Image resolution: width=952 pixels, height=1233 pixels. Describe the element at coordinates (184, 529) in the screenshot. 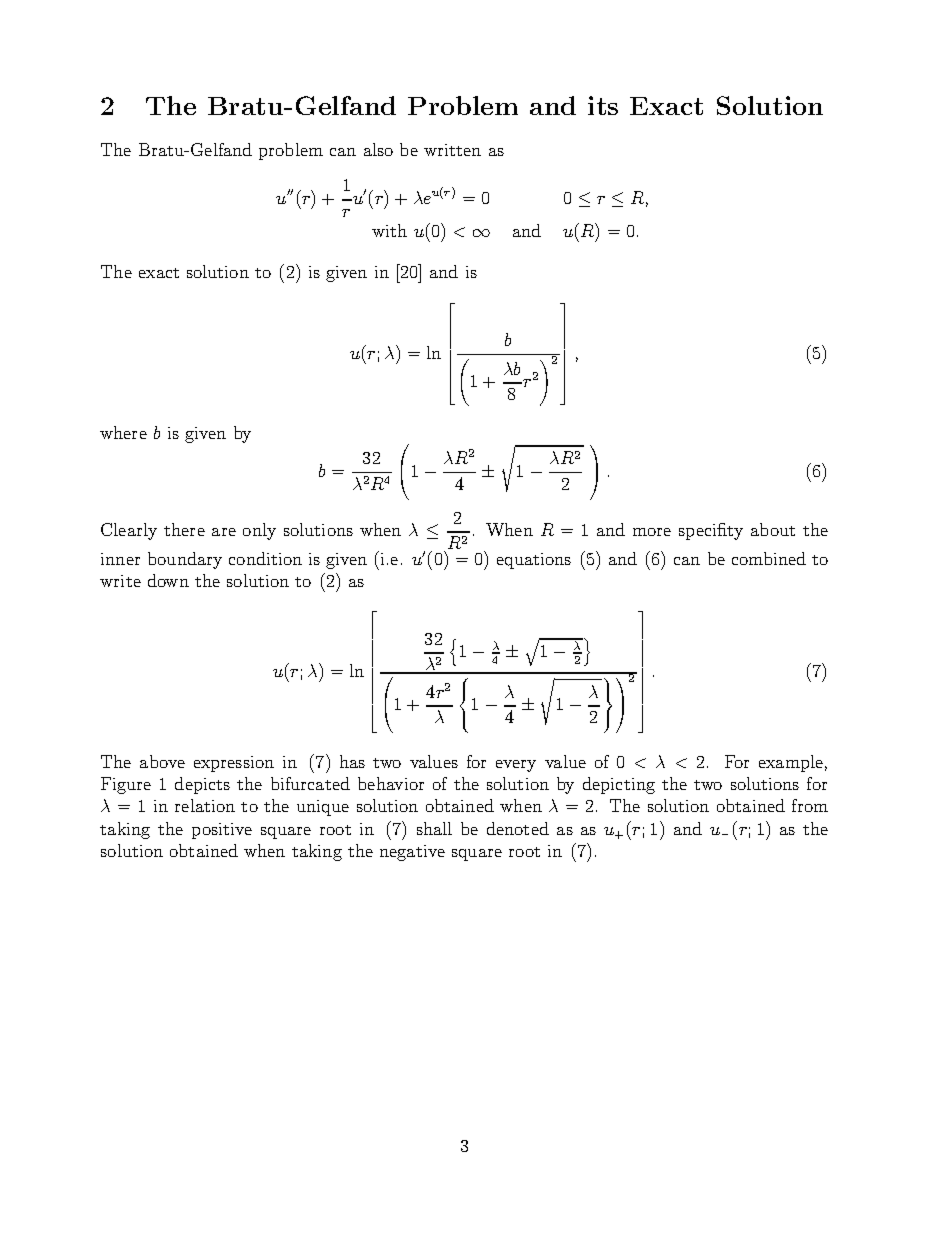

I see `there` at that location.
